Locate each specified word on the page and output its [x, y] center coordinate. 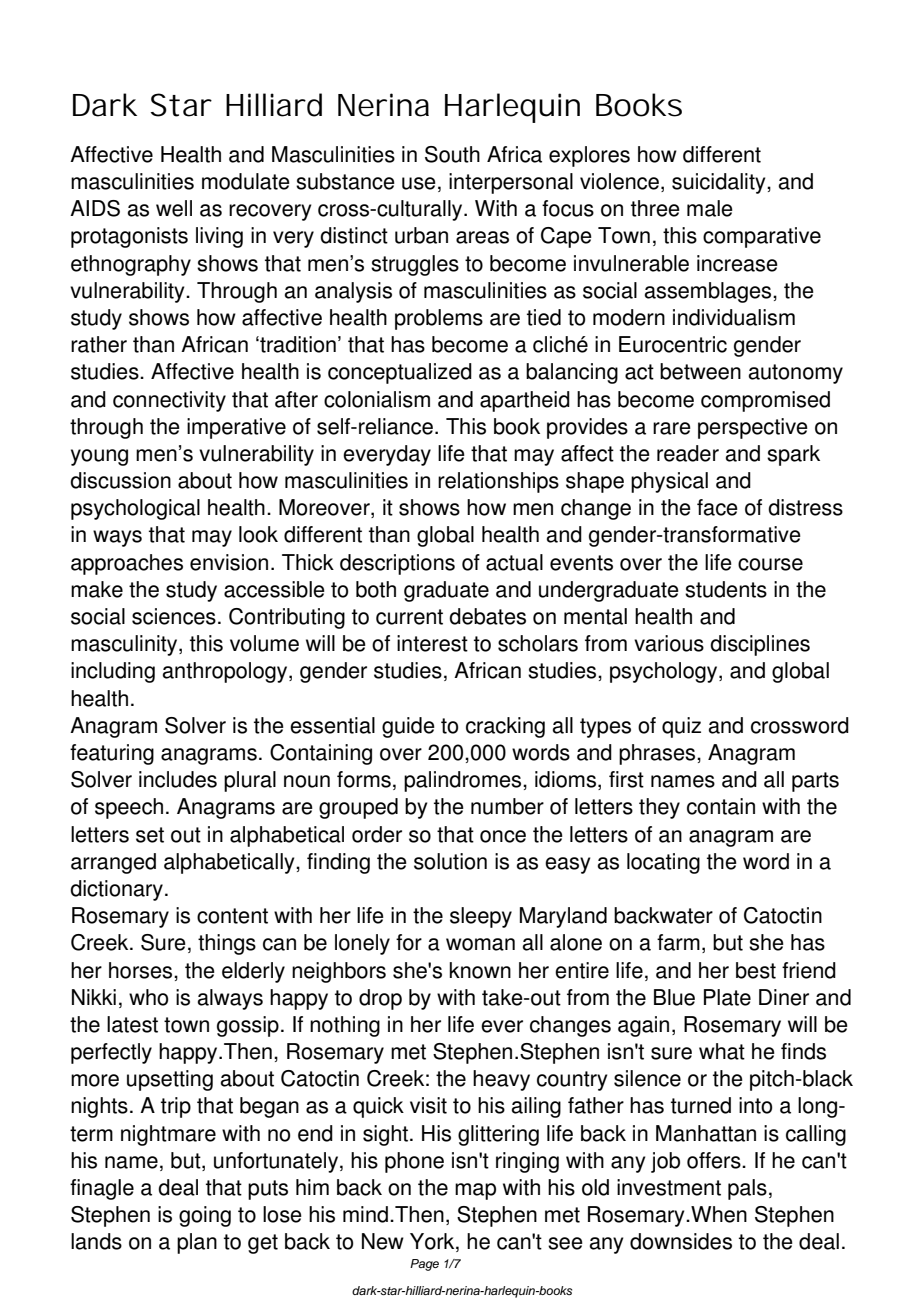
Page [424, 1265]
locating [663, 863]
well [174, 208]
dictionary [116, 890]
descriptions [397, 564]
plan [197, 1243]
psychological [135, 509]
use [419, 183]
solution [450, 861]
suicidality [720, 183]
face [717, 507]
